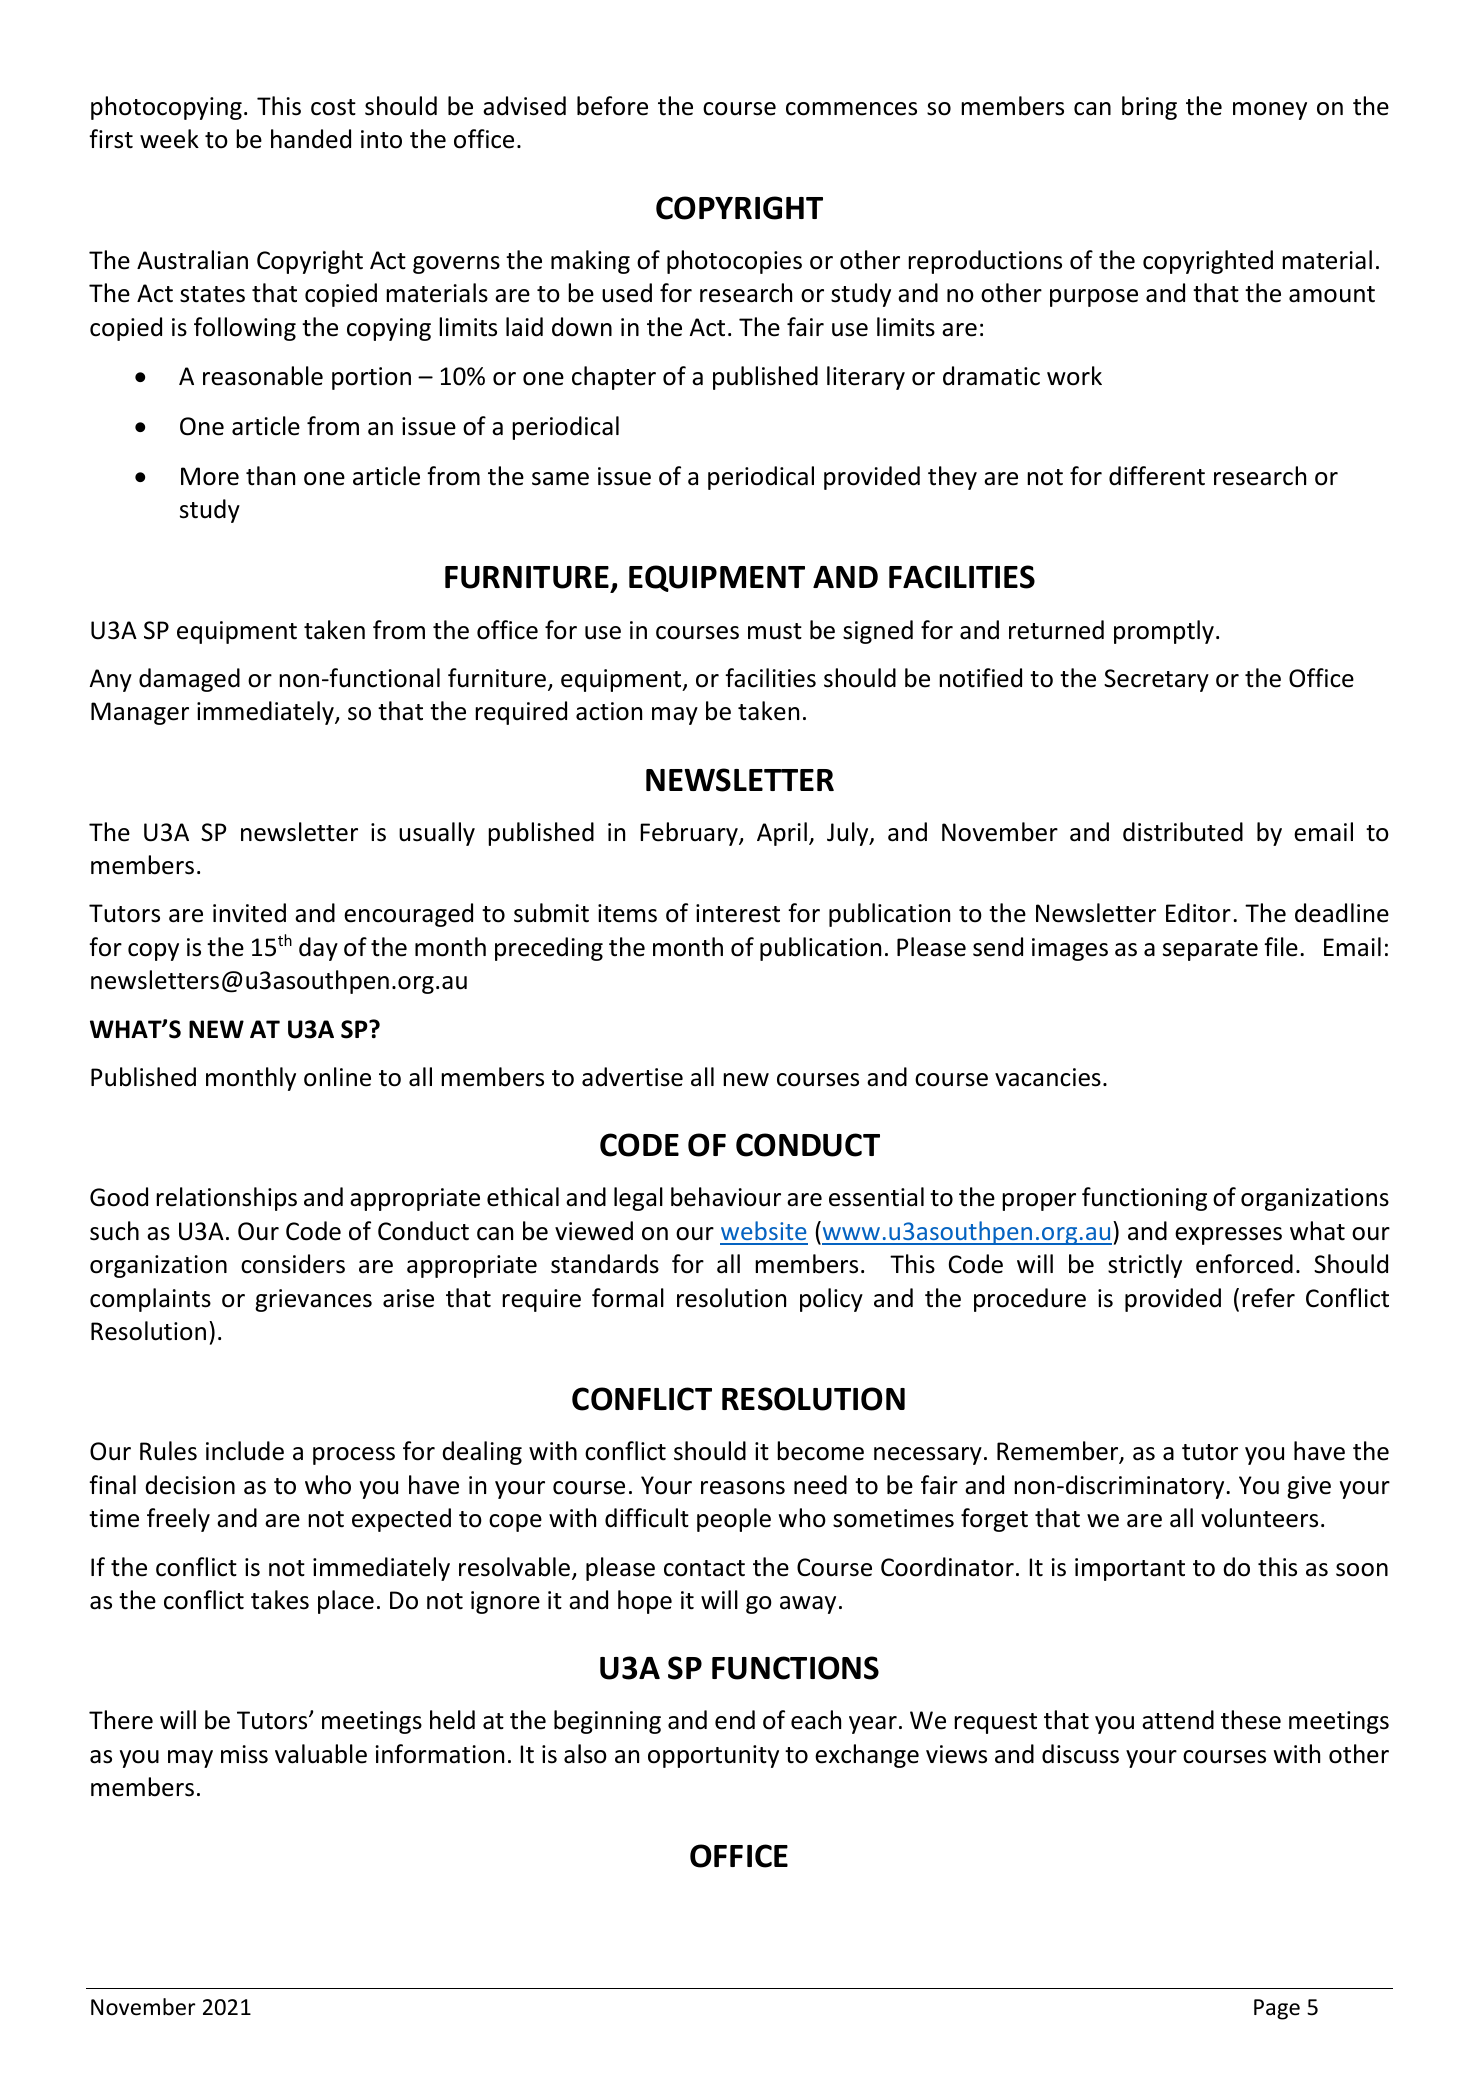 Image resolution: width=1479 pixels, height=2092 pixels. Describe the element at coordinates (734, 262) in the document. I see `photocopies` at that location.
